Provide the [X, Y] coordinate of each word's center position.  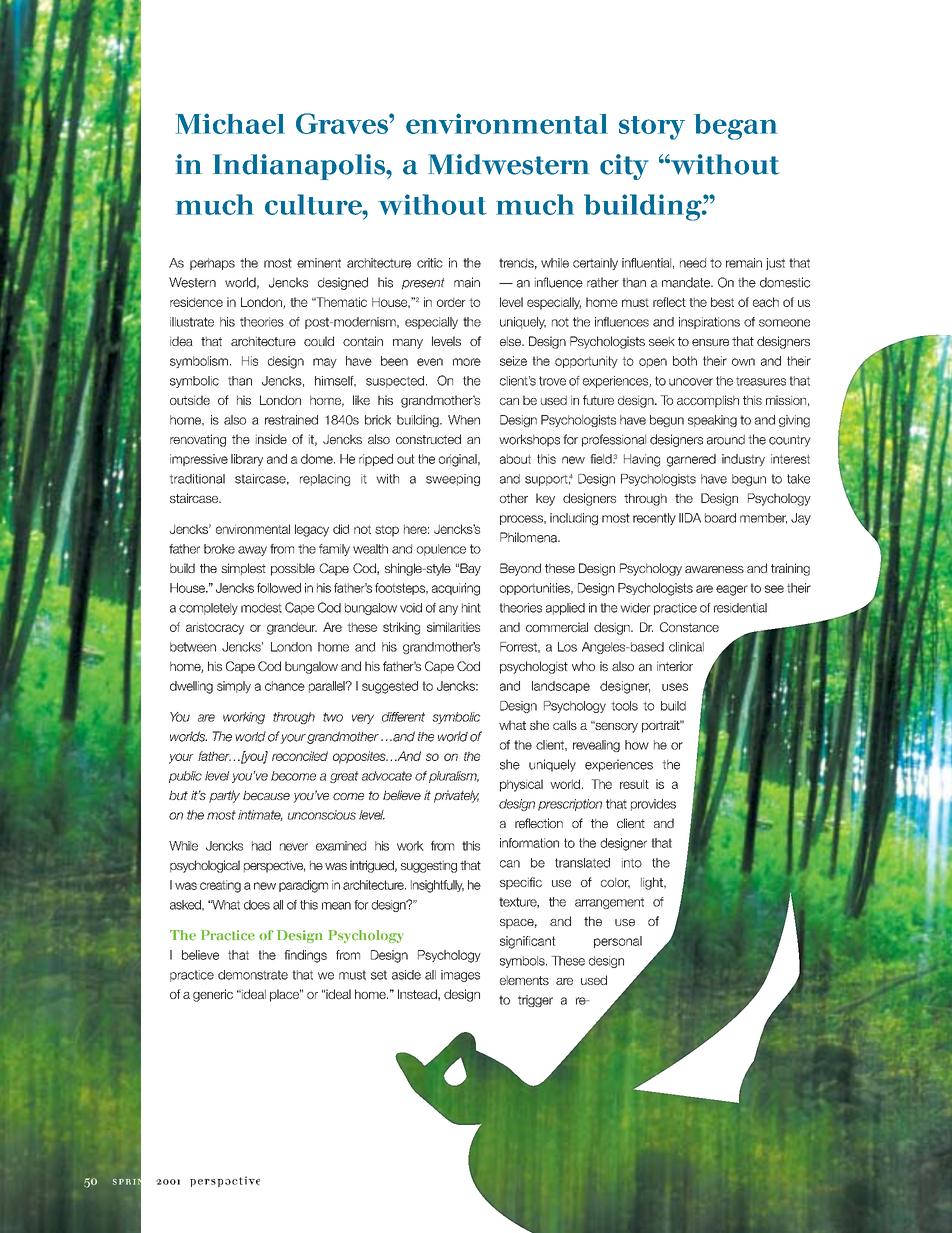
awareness [714, 569]
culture [314, 204]
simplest [243, 569]
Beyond [520, 569]
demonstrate [253, 975]
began [735, 127]
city [624, 167]
